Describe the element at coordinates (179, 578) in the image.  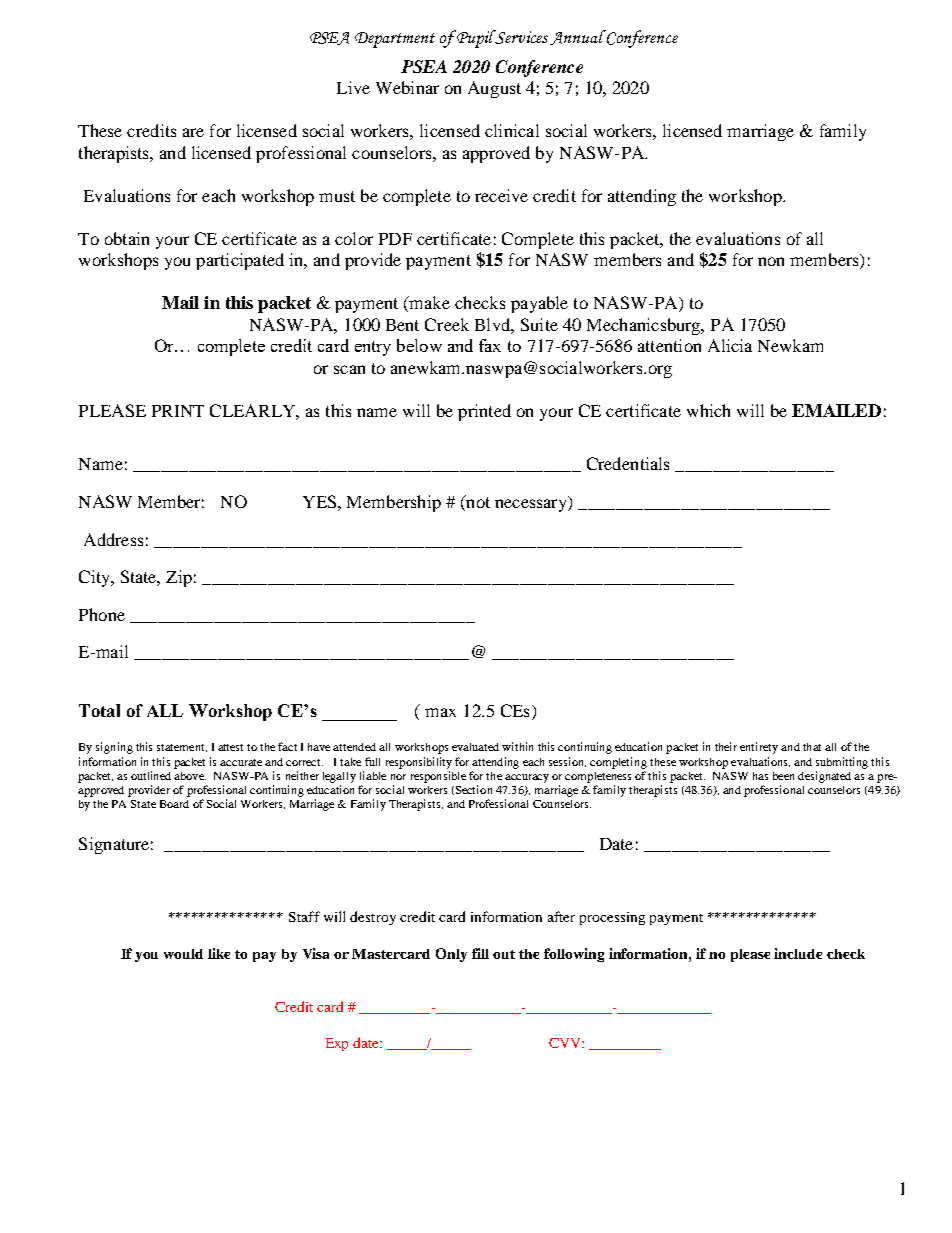
I see `Zip` at that location.
